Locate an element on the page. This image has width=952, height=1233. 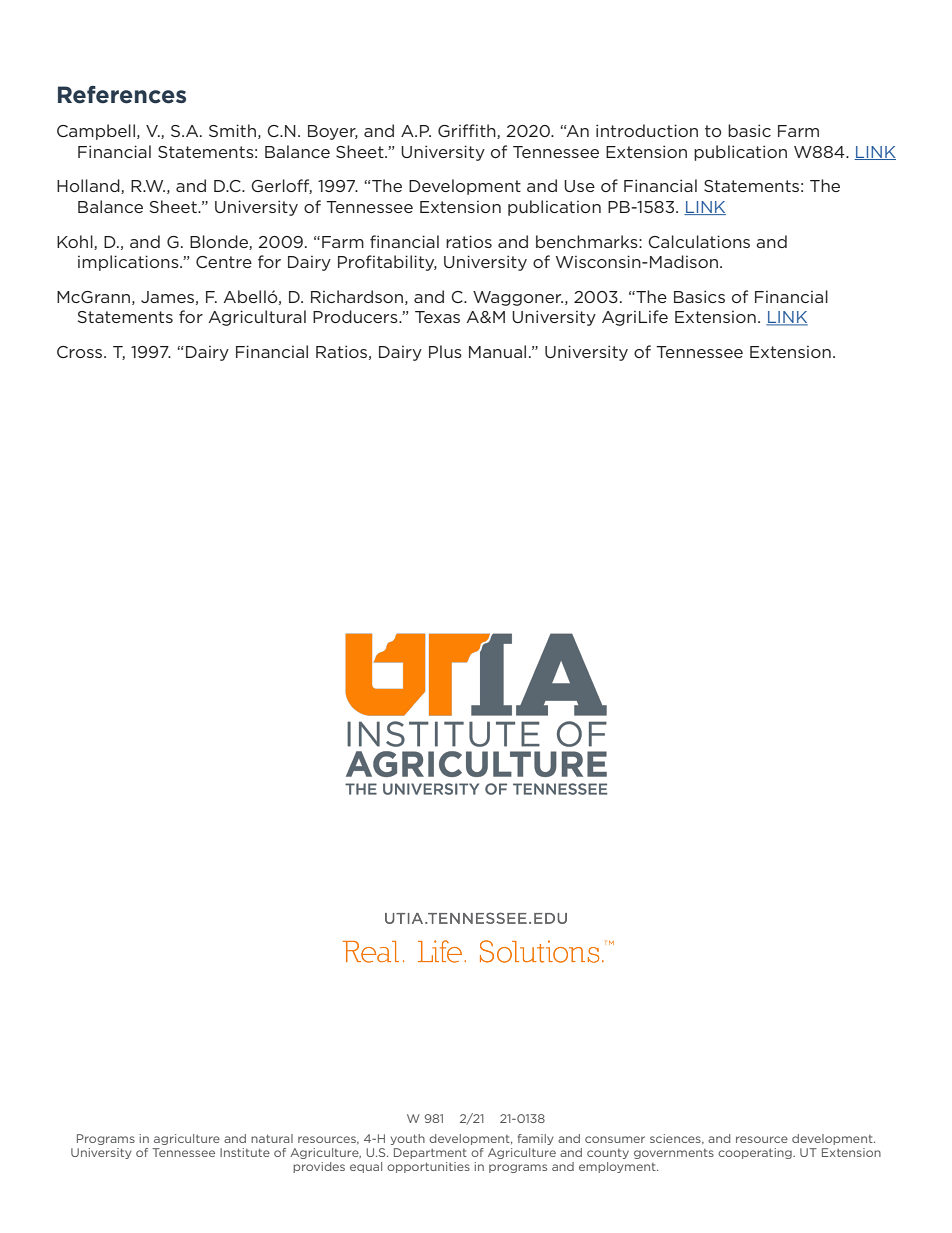
introduction is located at coordinates (647, 130).
